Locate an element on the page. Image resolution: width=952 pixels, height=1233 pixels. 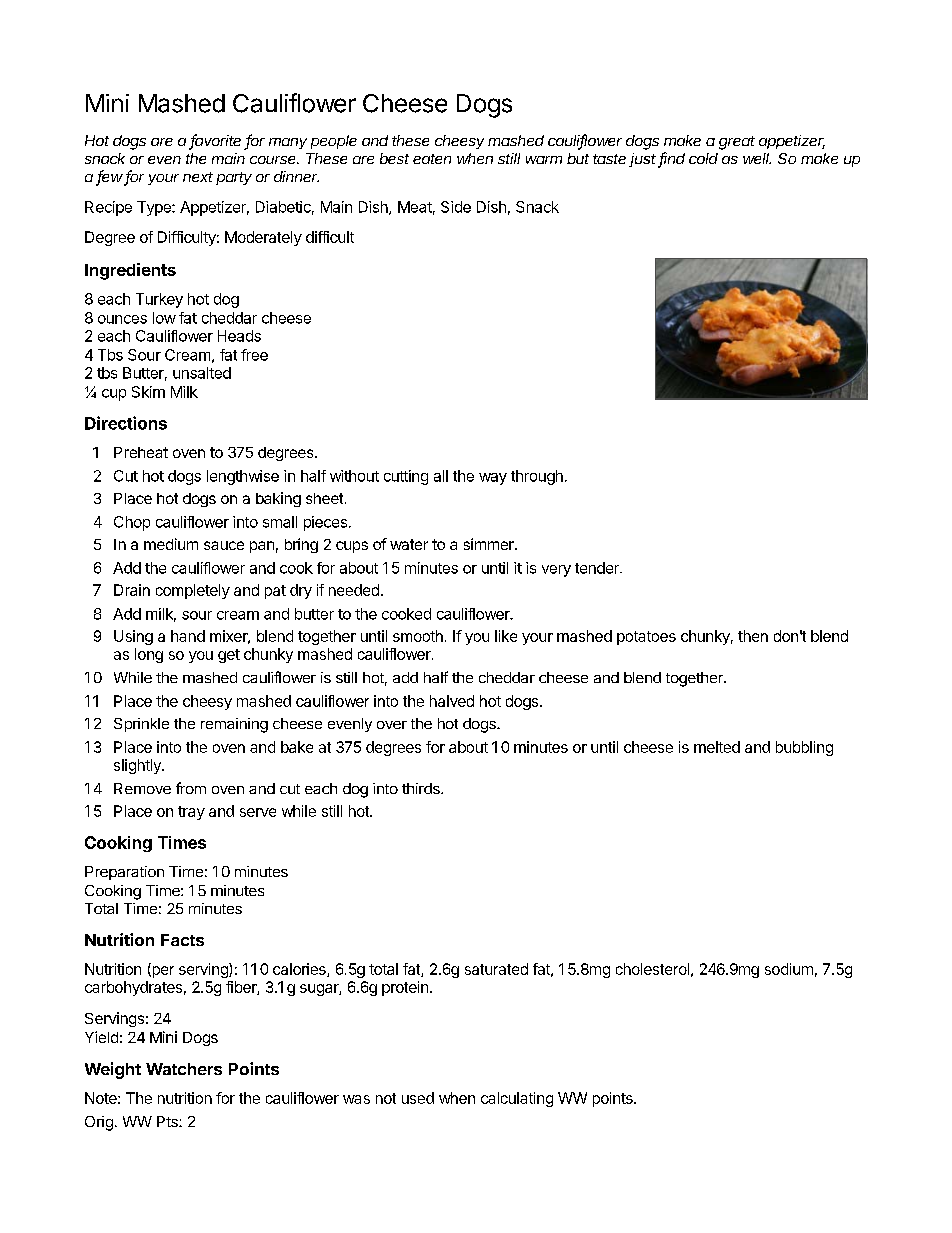
thirds is located at coordinates (422, 788).
